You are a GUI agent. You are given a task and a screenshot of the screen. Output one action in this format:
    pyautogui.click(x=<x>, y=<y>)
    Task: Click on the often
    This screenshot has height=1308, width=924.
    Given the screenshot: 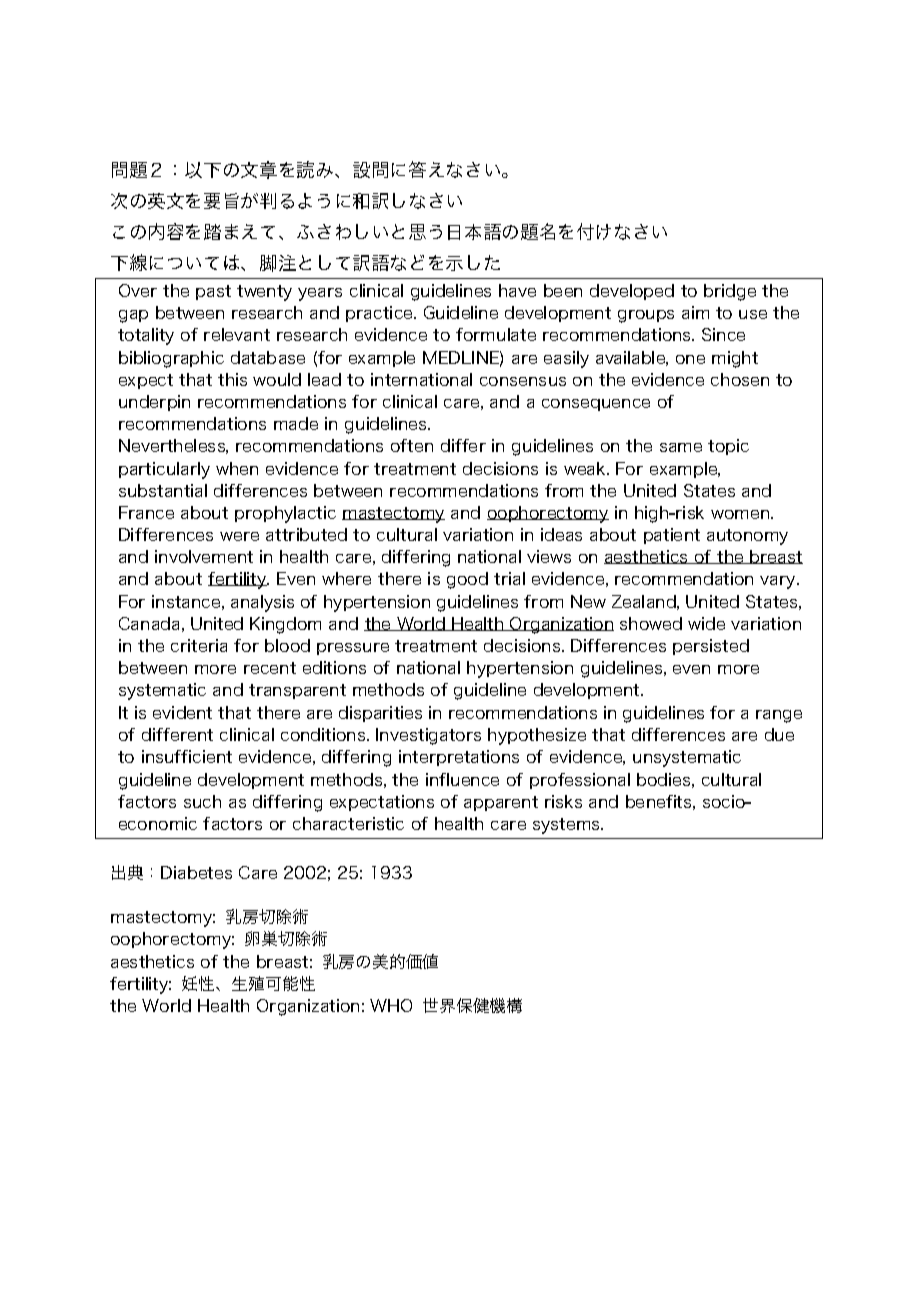 What is the action you would take?
    pyautogui.click(x=412, y=445)
